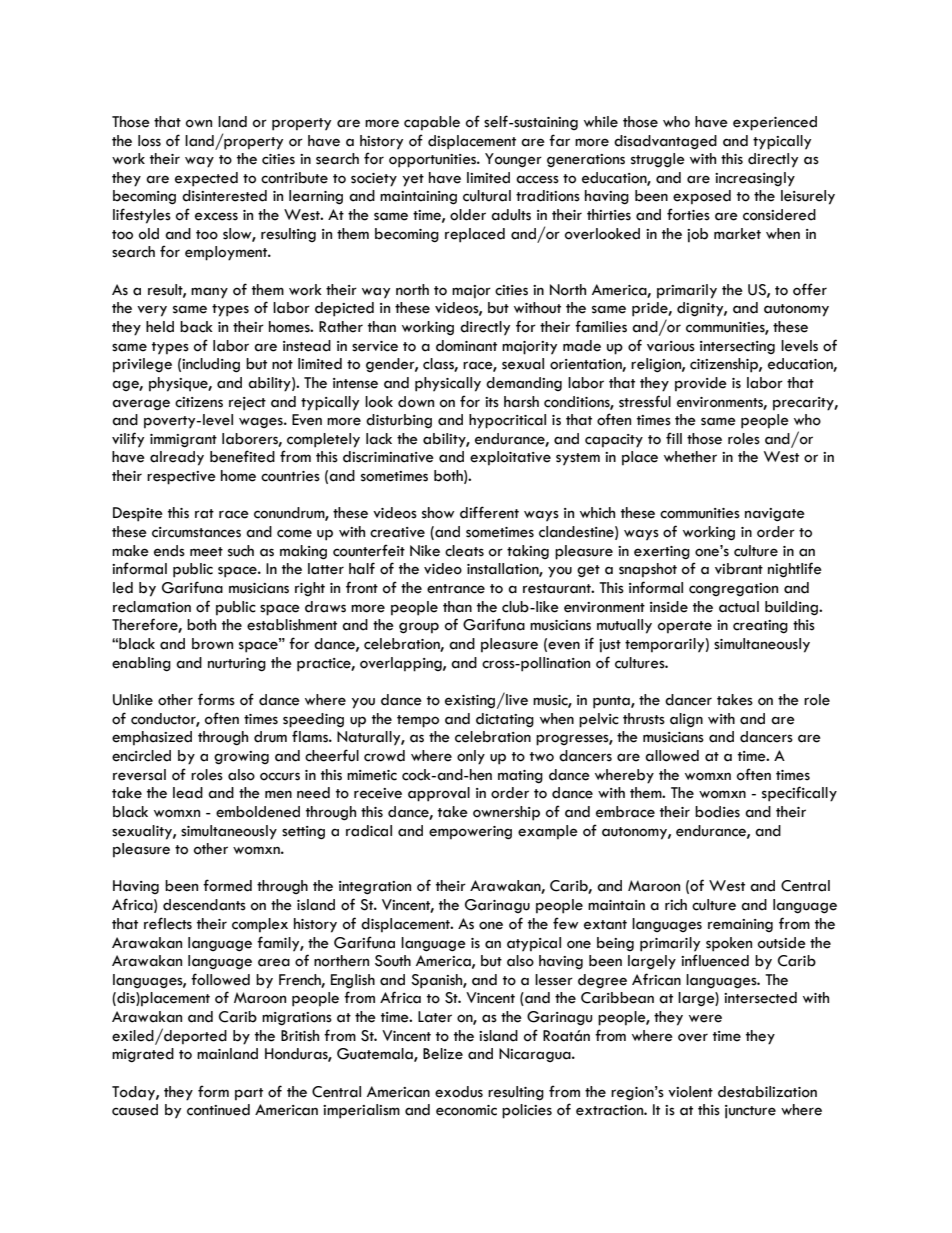 The height and width of the document is (1233, 952). What do you see at coordinates (218, 1110) in the document?
I see `continued` at bounding box center [218, 1110].
